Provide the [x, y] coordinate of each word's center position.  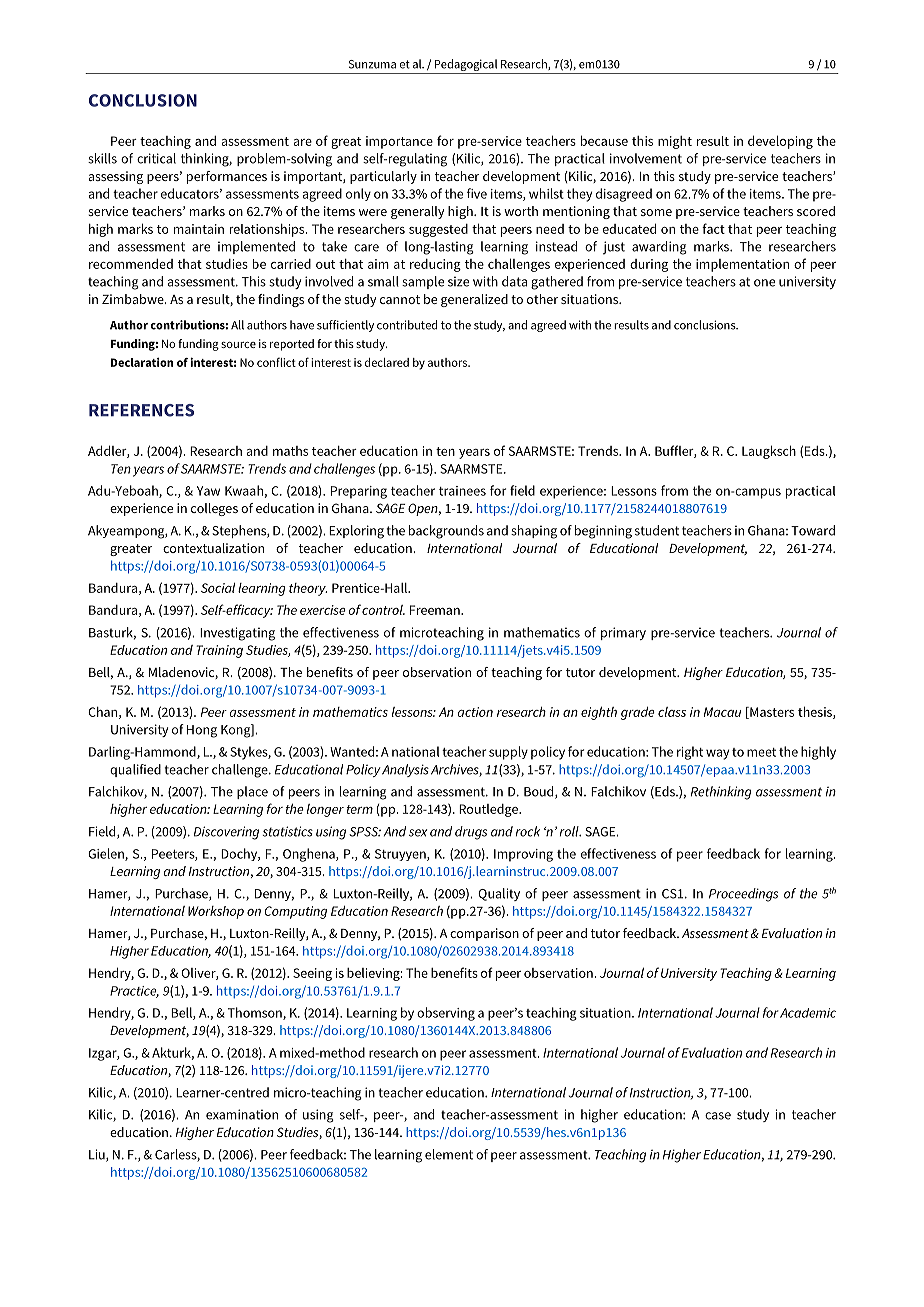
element [449, 1154]
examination [242, 1114]
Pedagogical [466, 65]
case [718, 1116]
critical [156, 158]
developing [780, 142]
